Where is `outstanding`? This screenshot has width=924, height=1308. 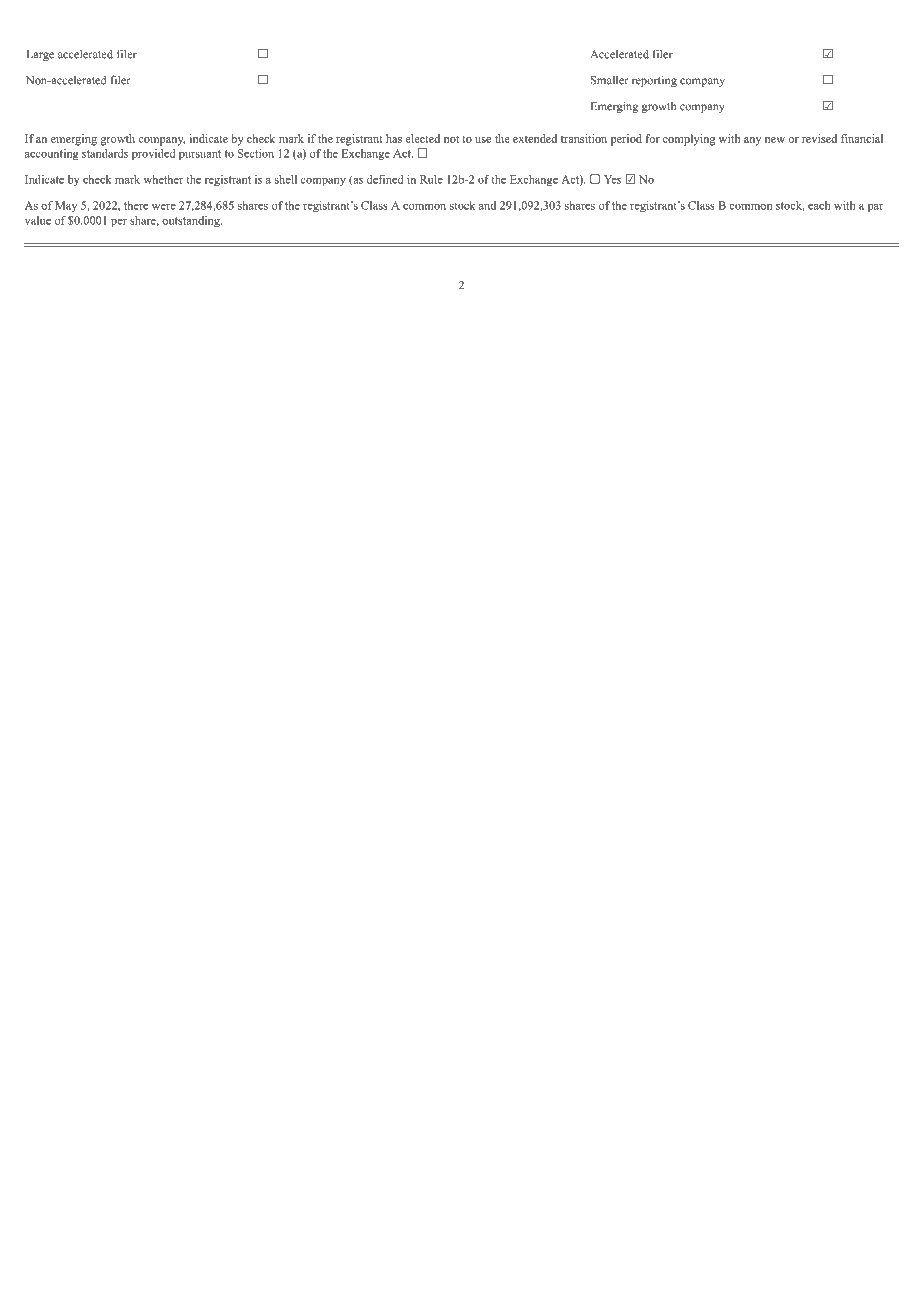 outstanding is located at coordinates (192, 221).
